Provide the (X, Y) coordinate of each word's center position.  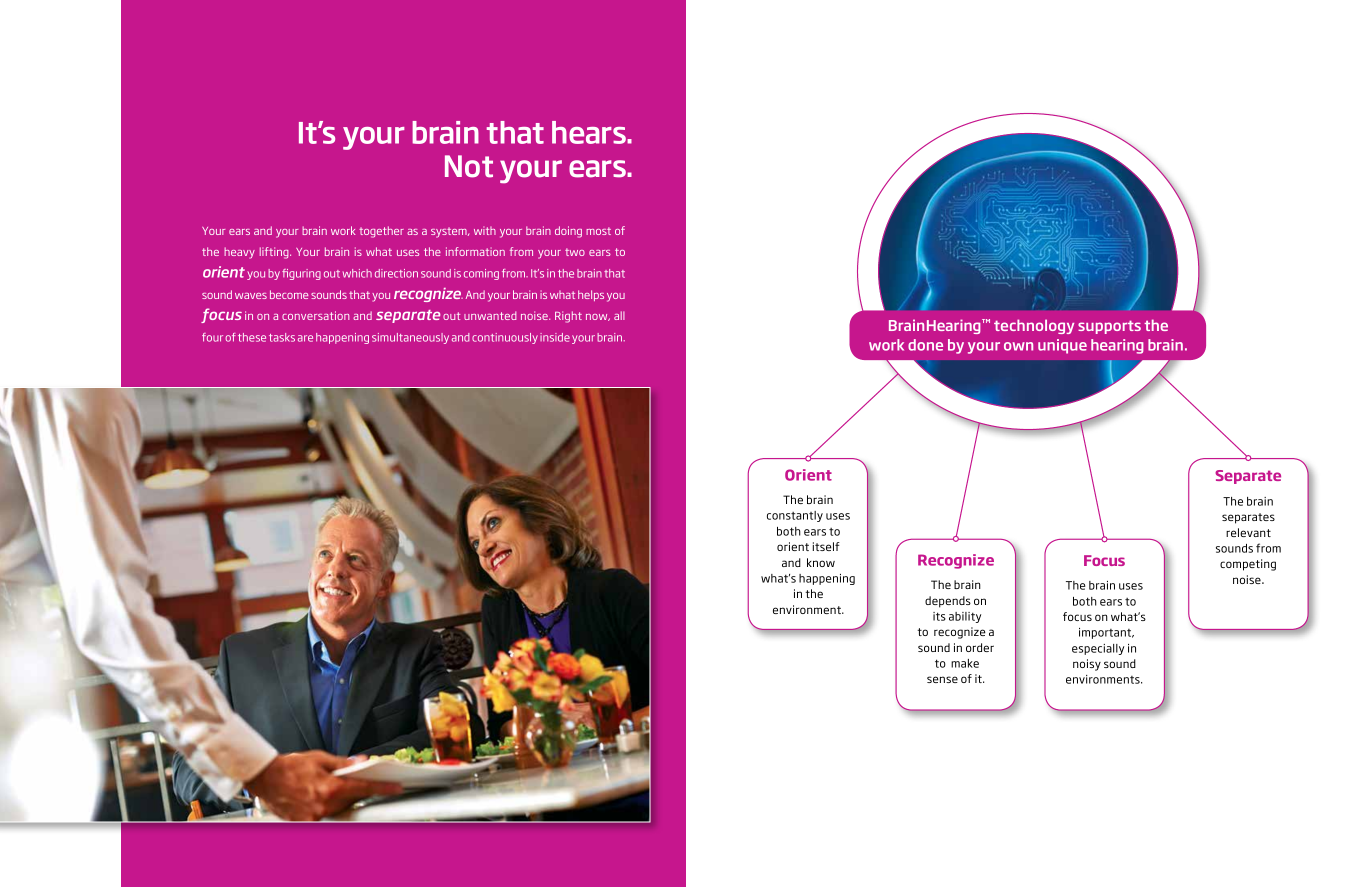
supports (1109, 327)
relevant (1248, 532)
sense (942, 679)
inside (555, 337)
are (305, 338)
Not (469, 166)
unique (1062, 346)
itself (826, 546)
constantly (795, 516)
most (598, 231)
